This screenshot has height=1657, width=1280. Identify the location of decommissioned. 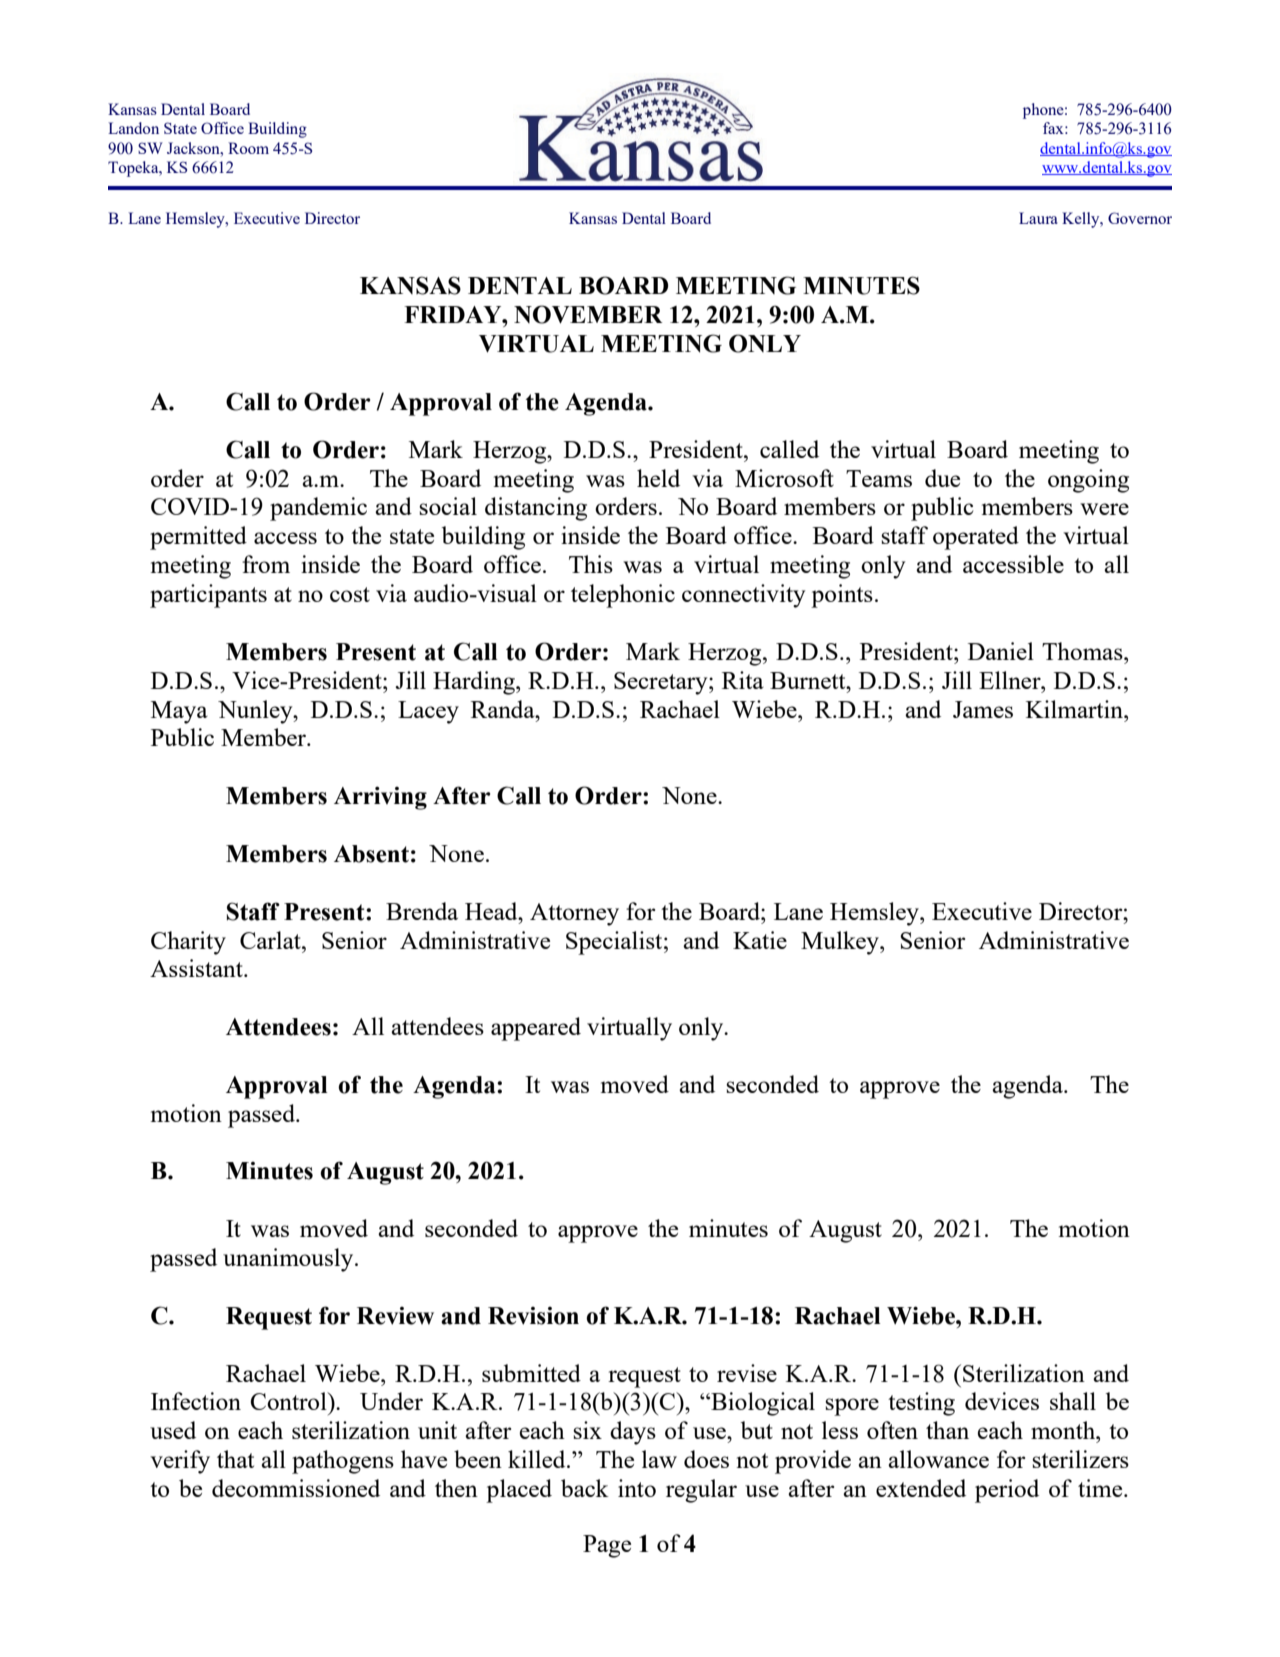
(296, 1488).
